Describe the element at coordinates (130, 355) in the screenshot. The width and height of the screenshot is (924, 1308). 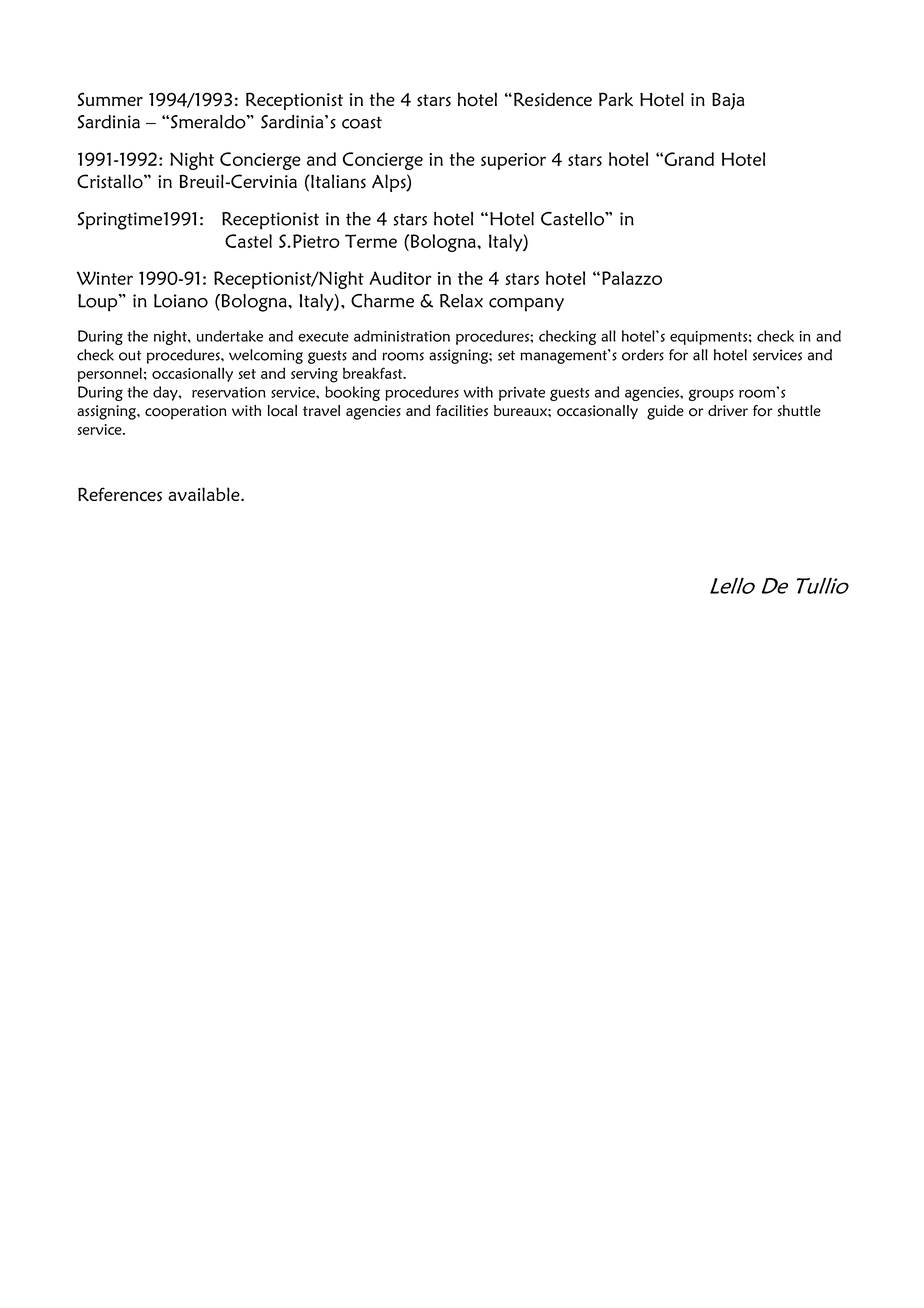
I see `out` at that location.
